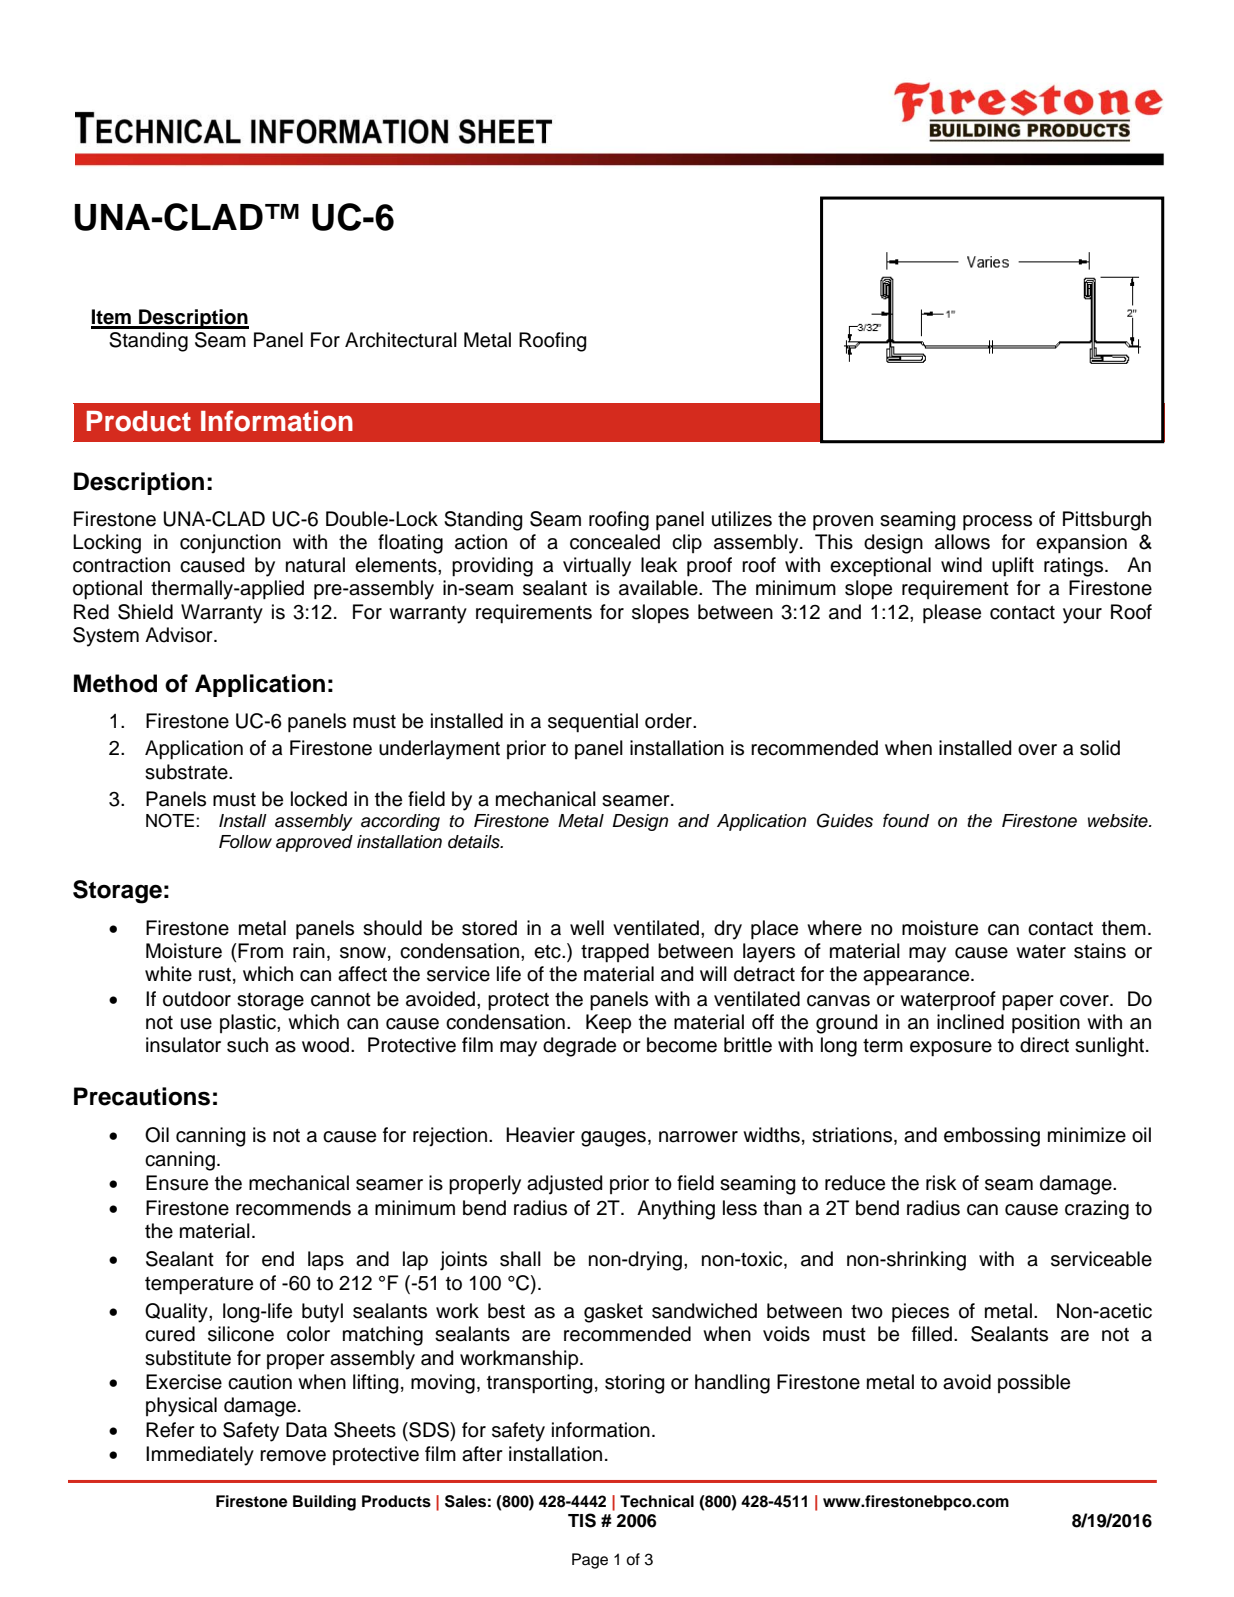 This screenshot has height=1597, width=1234. I want to click on sequential, so click(593, 723).
